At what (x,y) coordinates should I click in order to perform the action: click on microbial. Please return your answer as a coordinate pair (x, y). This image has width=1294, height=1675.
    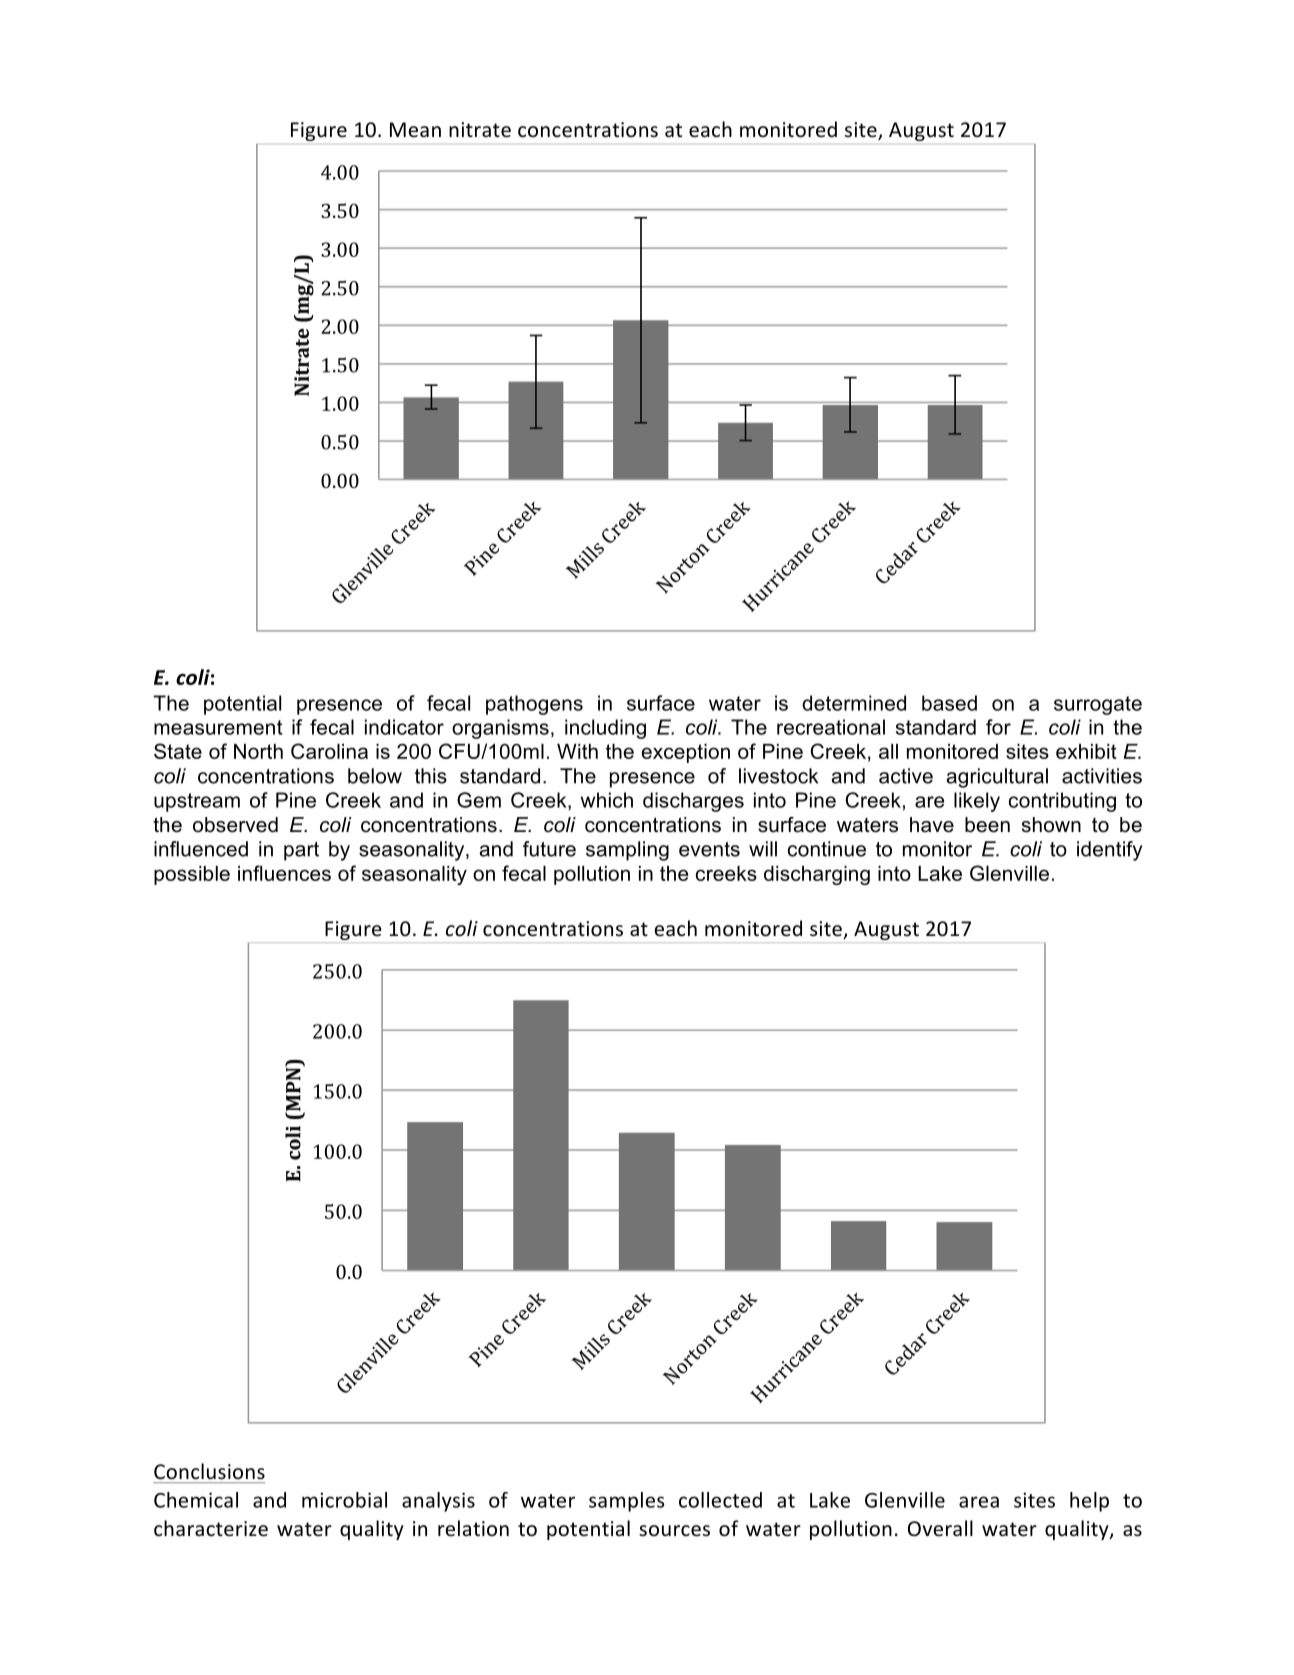
    Looking at the image, I should click on (344, 1500).
